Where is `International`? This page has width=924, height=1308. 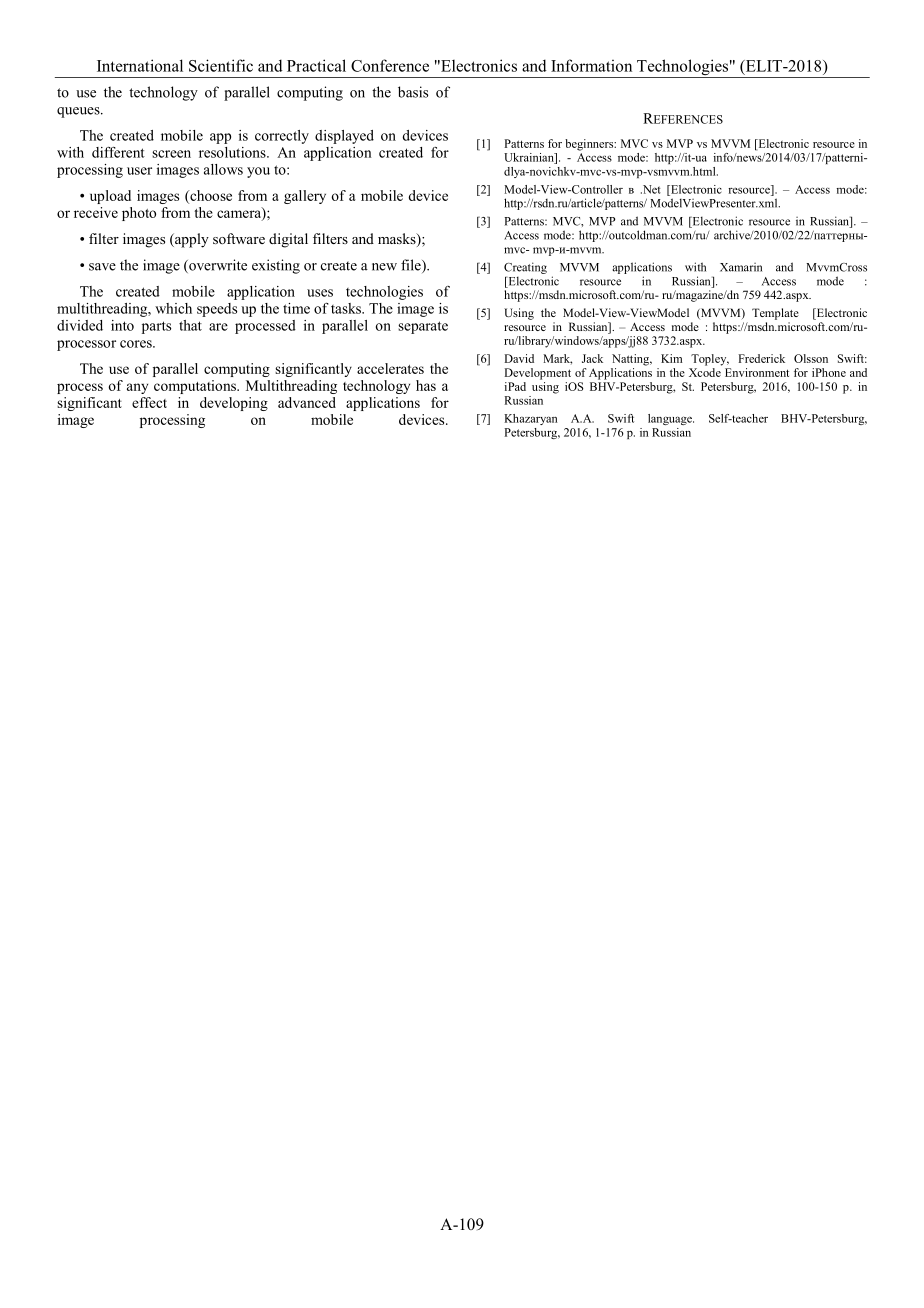
International is located at coordinates (140, 65).
